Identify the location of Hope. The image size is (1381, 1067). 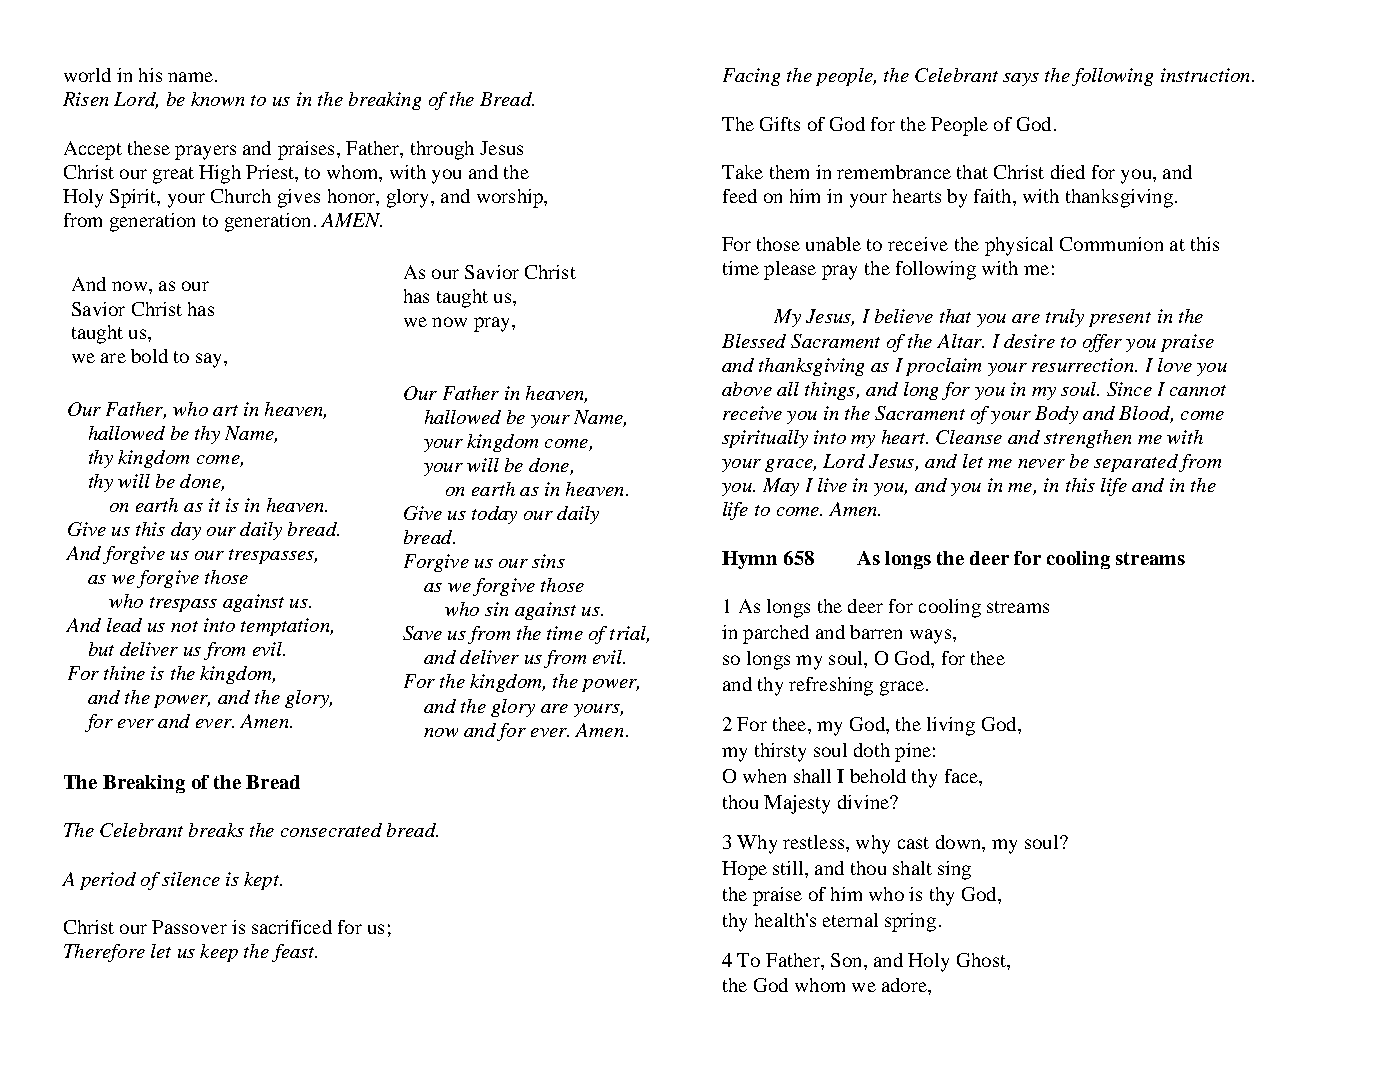
(744, 870).
